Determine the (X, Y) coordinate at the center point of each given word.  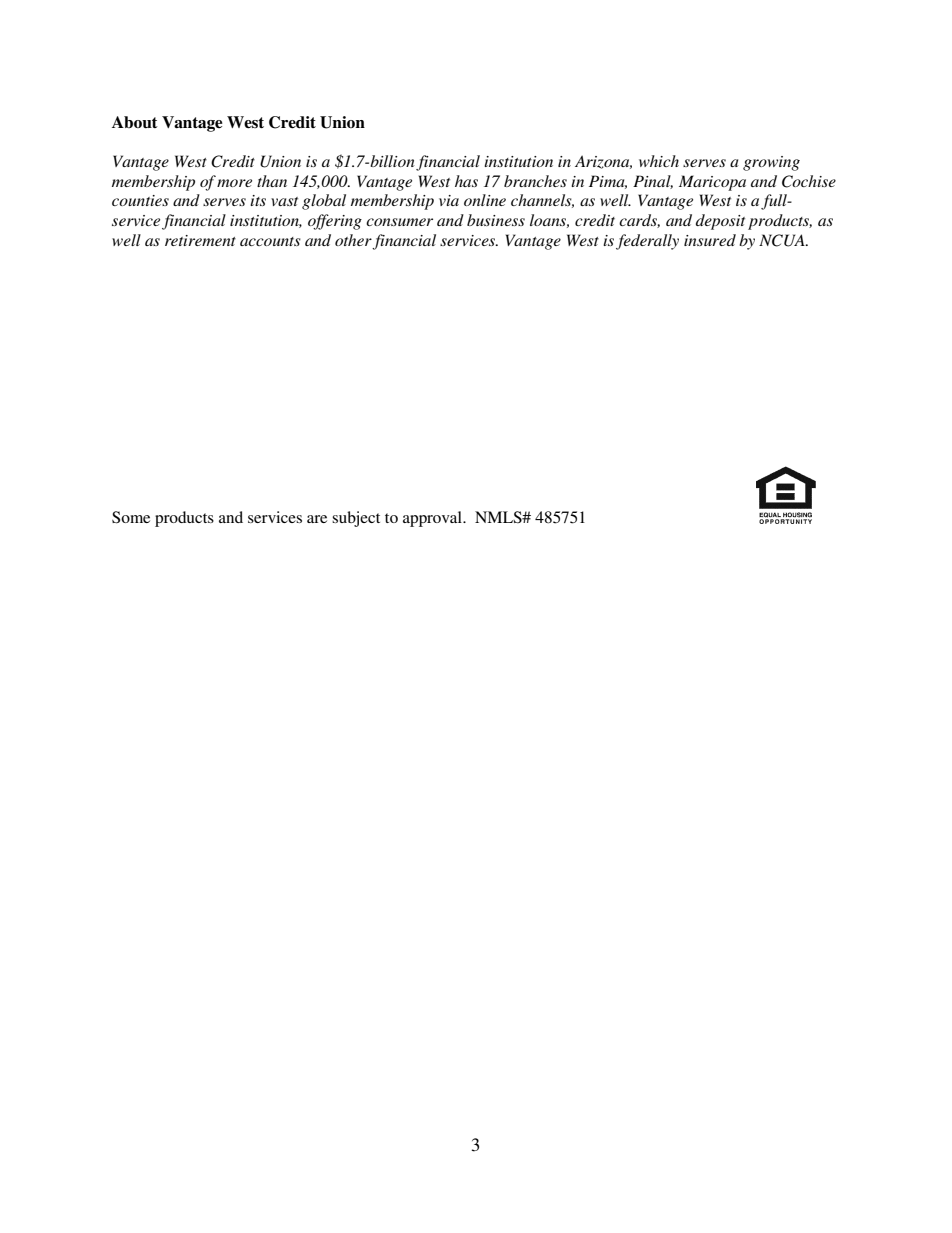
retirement (200, 240)
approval (433, 519)
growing (771, 163)
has (466, 181)
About (135, 122)
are (317, 519)
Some (131, 517)
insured (710, 240)
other (353, 240)
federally (647, 242)
